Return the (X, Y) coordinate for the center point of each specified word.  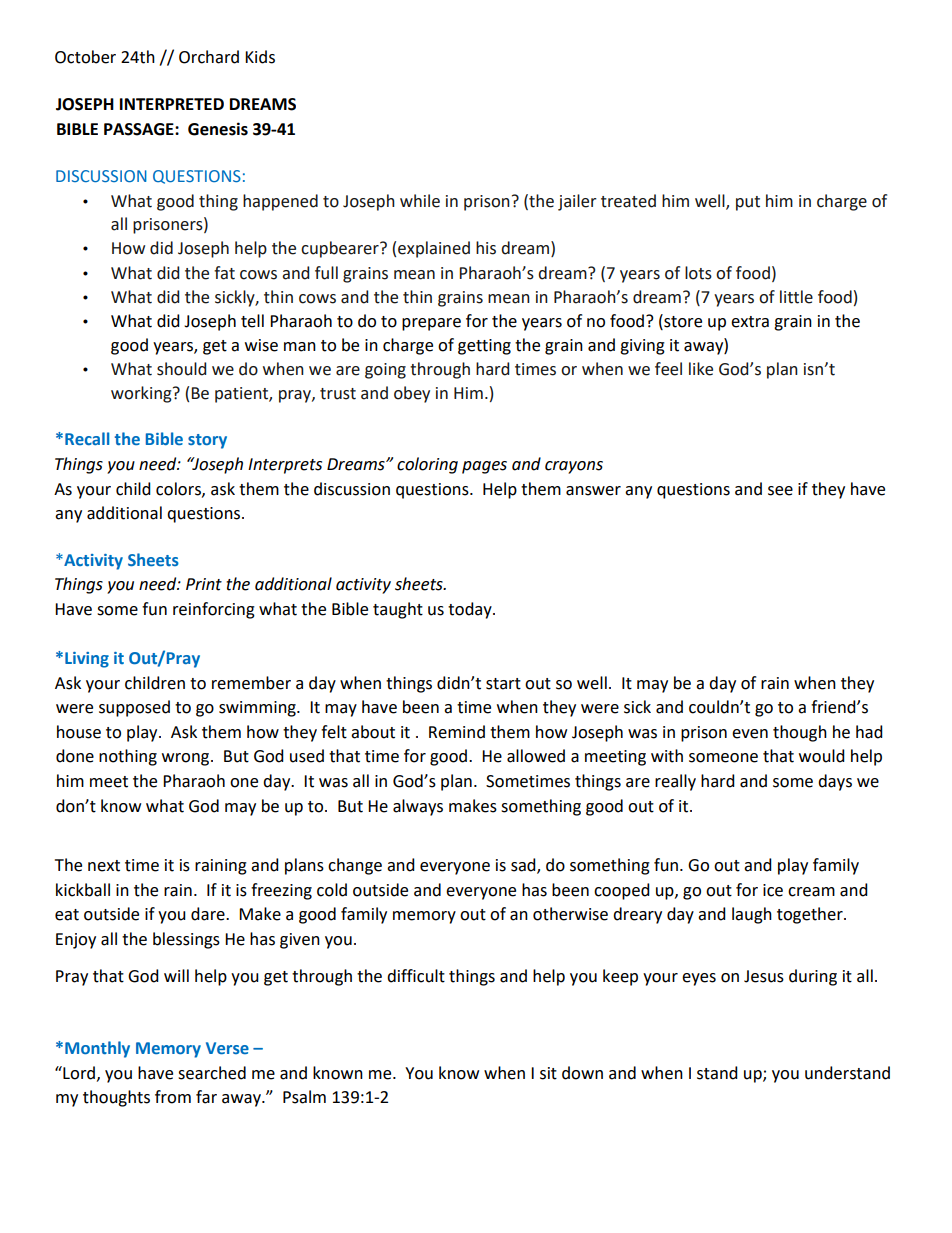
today (471, 610)
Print (204, 584)
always (418, 807)
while (420, 201)
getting (484, 347)
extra (750, 322)
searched (212, 1073)
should (181, 369)
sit (548, 1073)
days (835, 782)
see (780, 491)
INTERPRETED (172, 104)
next (104, 866)
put (748, 203)
